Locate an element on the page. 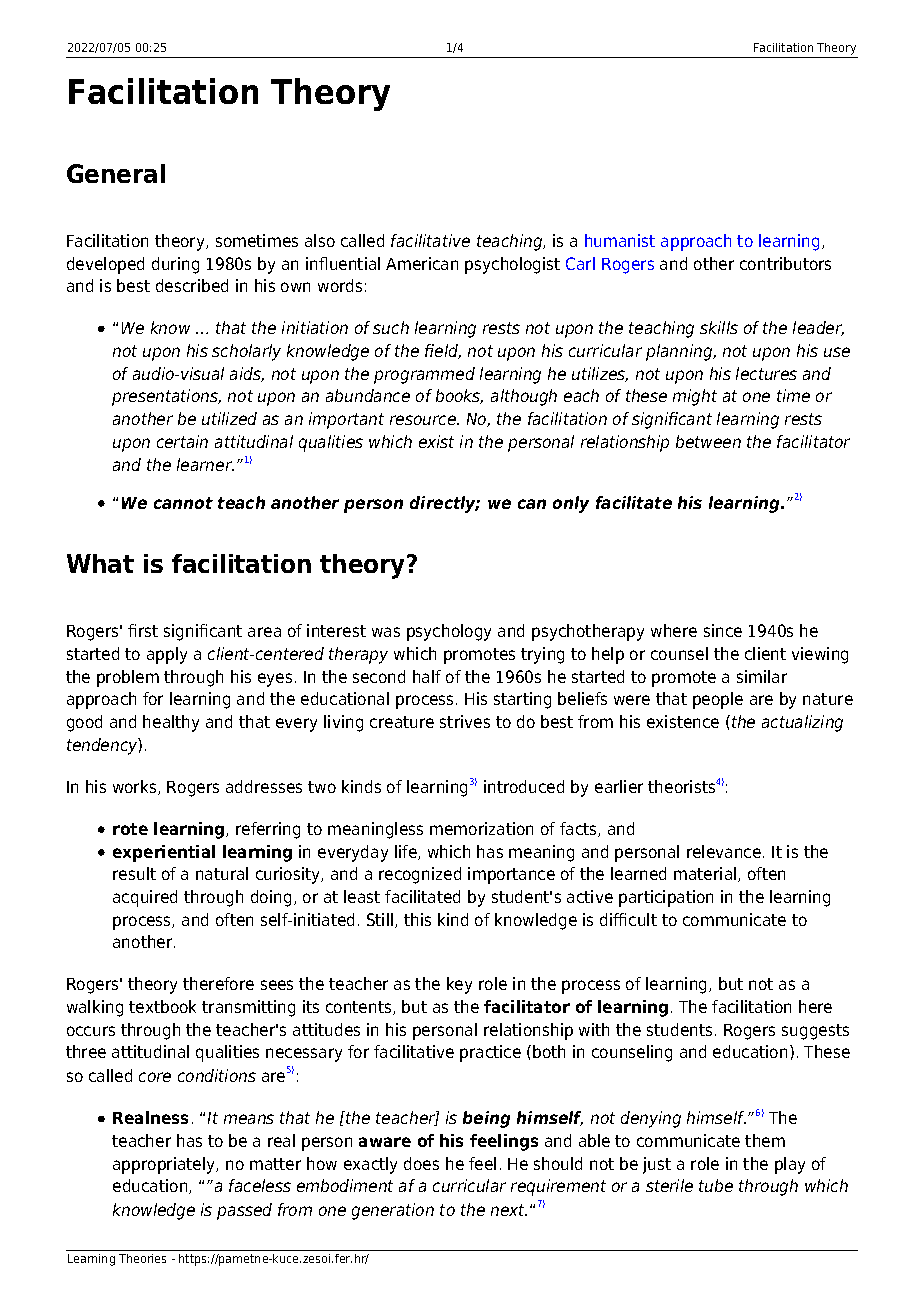 The width and height of the document is (924, 1308). General is located at coordinates (116, 173).
